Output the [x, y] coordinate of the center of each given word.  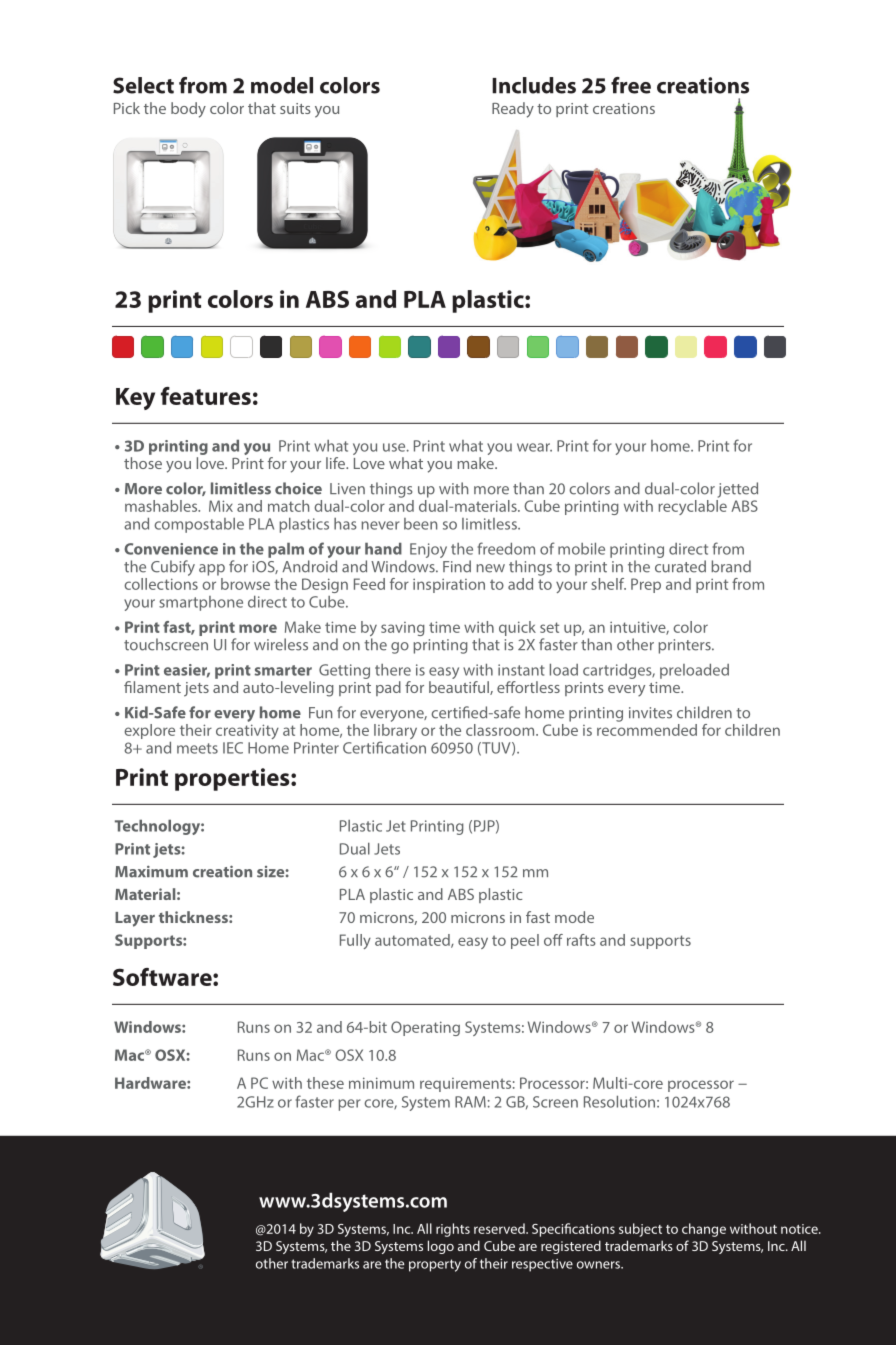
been [420, 524]
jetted [738, 490]
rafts [581, 940]
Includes [534, 85]
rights [453, 1230]
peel [525, 941]
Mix [221, 506]
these [325, 1083]
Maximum [151, 872]
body [188, 110]
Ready [513, 110]
